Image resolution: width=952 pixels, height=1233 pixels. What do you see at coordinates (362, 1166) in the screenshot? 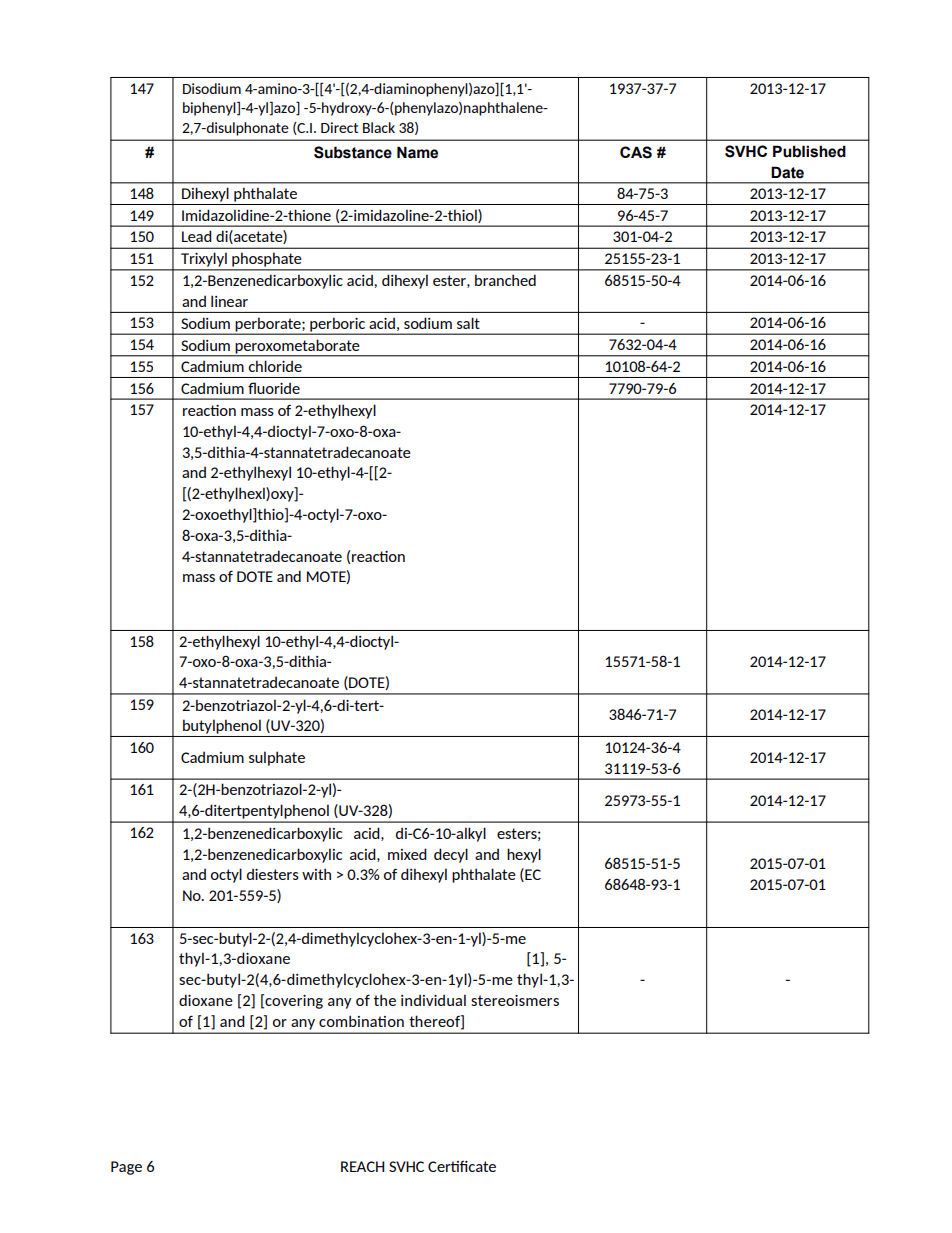
I see `REACH` at bounding box center [362, 1166].
